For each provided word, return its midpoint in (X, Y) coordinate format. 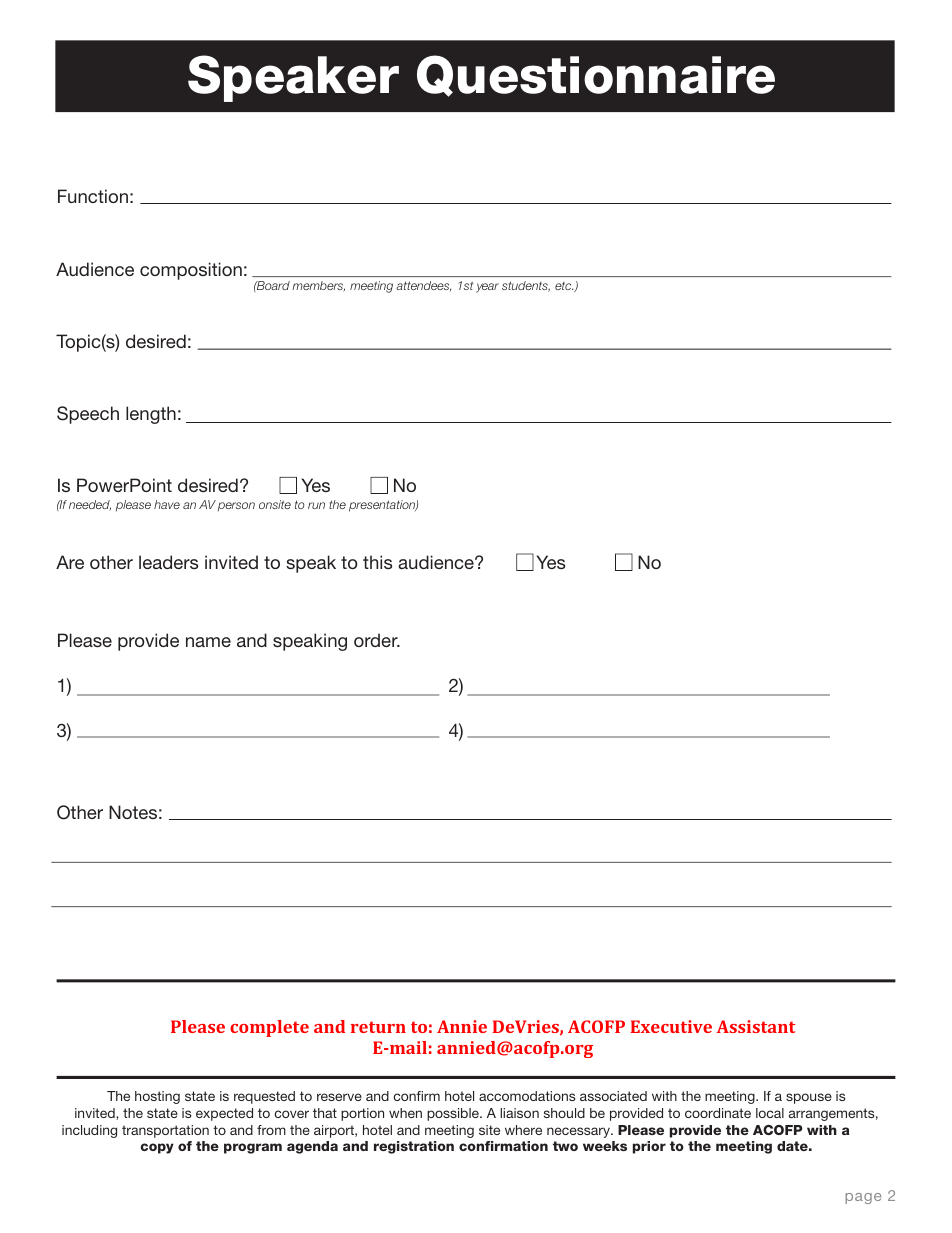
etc (564, 286)
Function (93, 196)
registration (414, 1147)
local (770, 1113)
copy (157, 1148)
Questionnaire (596, 76)
